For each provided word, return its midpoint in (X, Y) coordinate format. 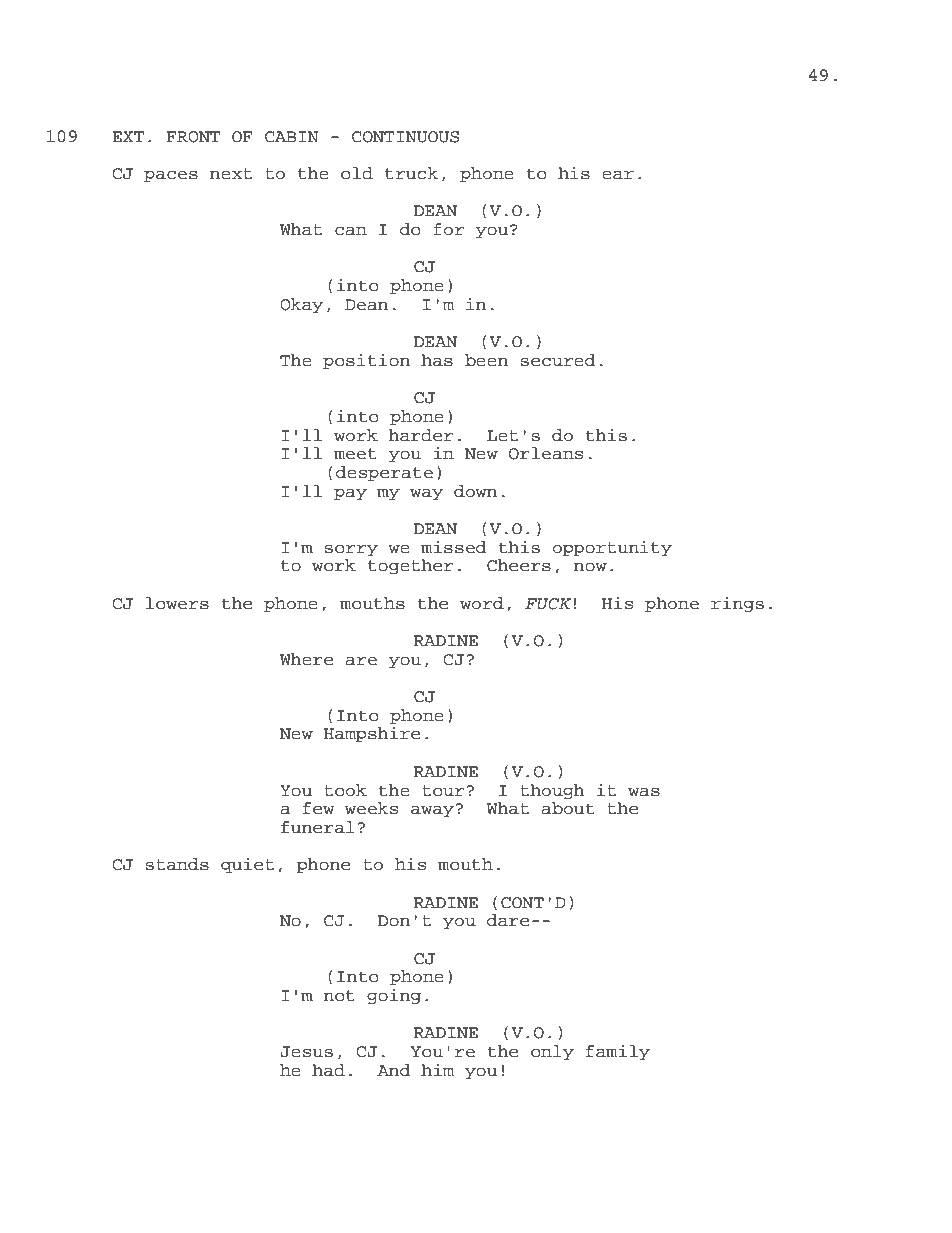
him (437, 1069)
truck (411, 173)
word (482, 603)
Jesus (306, 1052)
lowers (177, 603)
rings (737, 604)
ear (618, 175)
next (231, 174)
